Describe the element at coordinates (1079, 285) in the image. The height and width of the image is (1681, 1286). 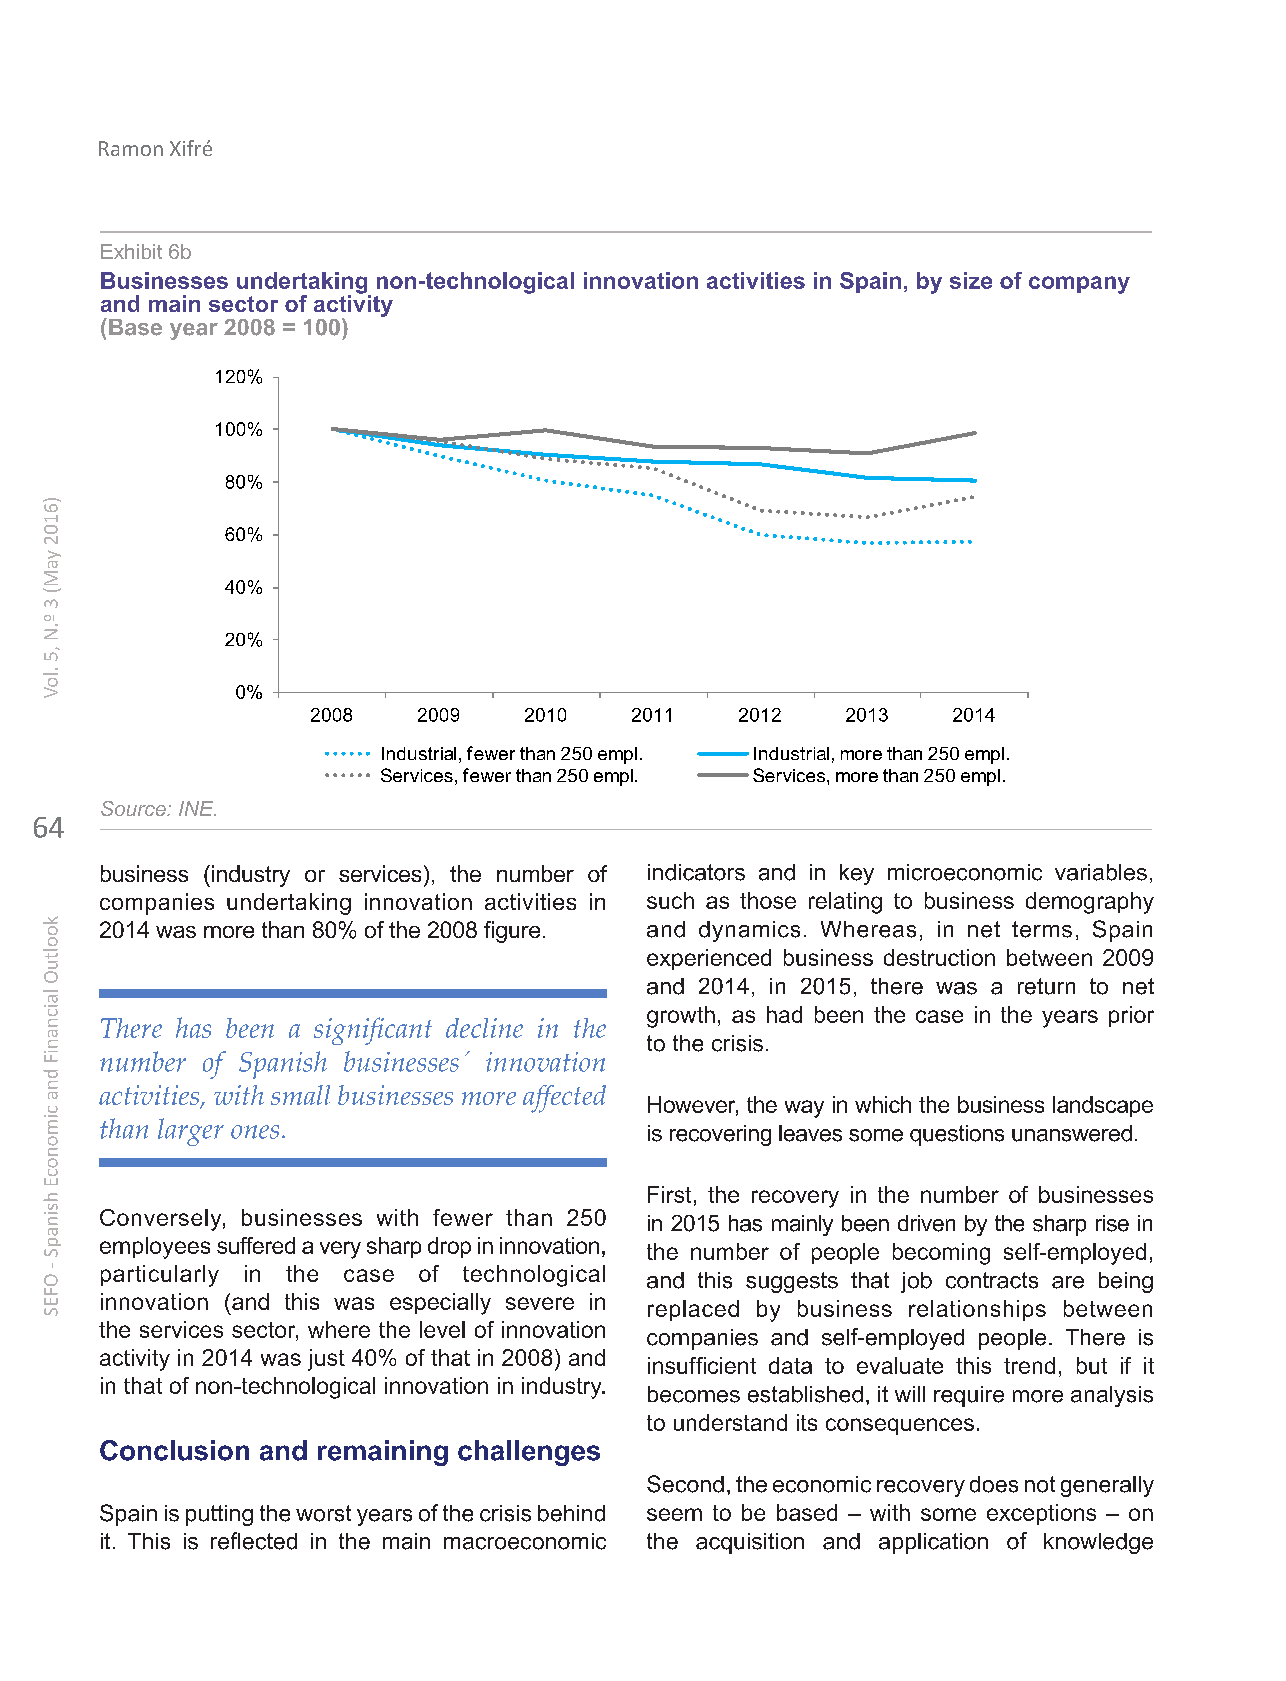
I see `company` at that location.
